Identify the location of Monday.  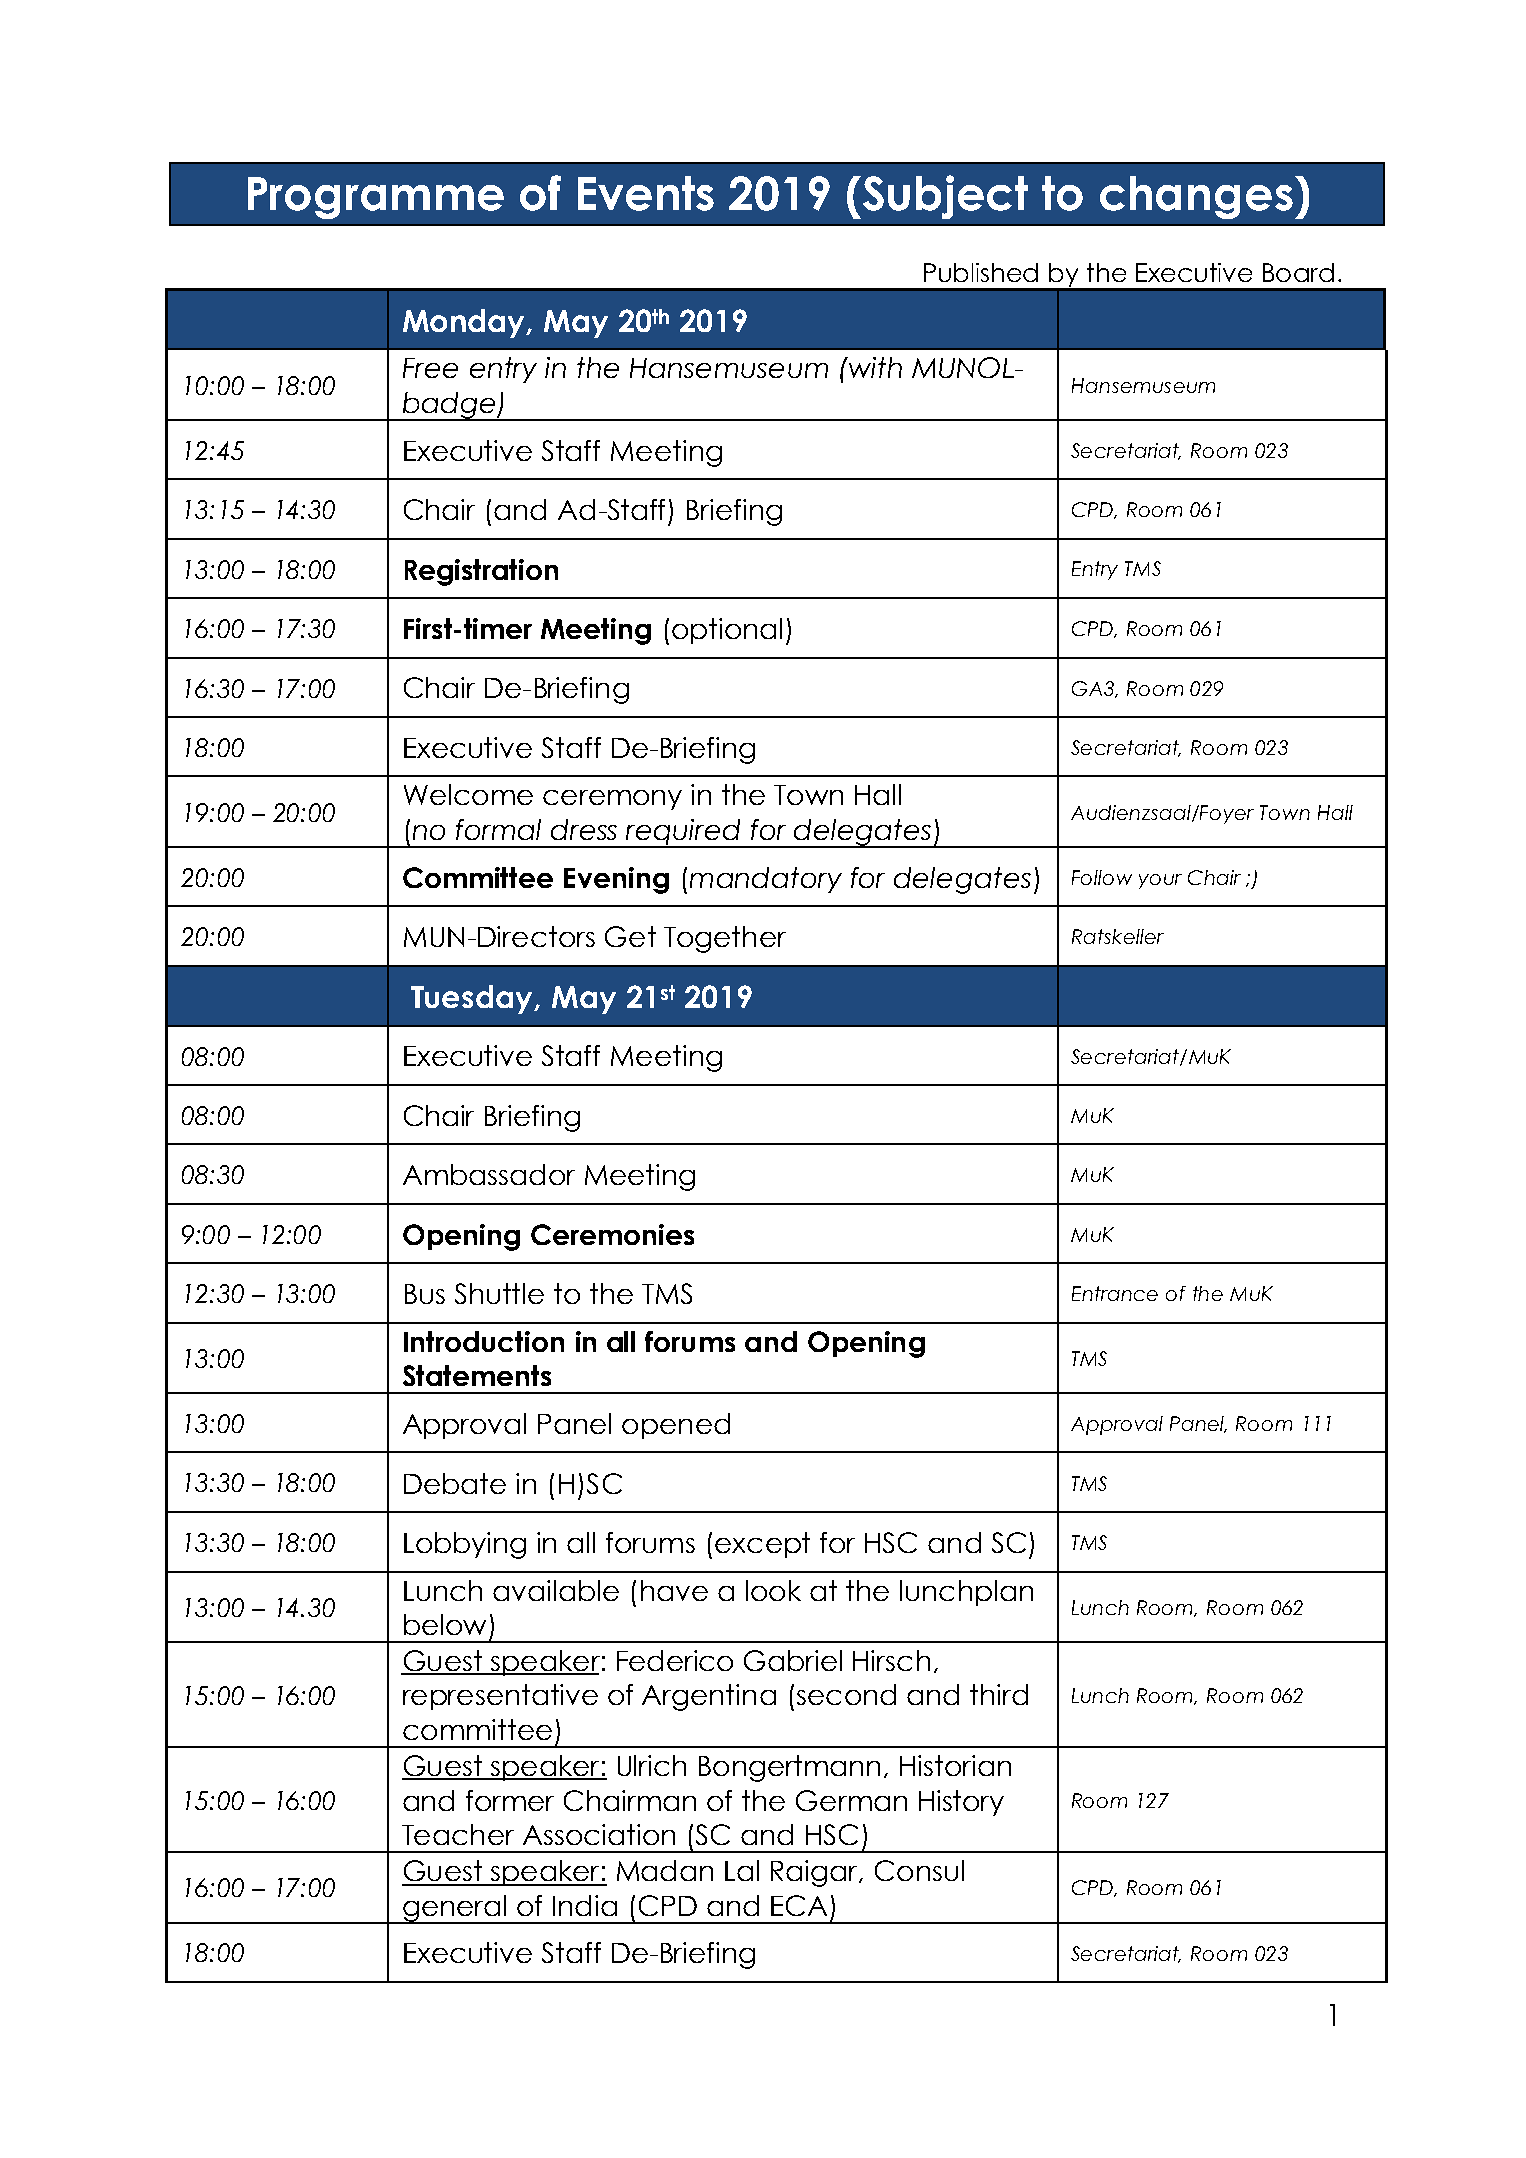
(465, 323).
